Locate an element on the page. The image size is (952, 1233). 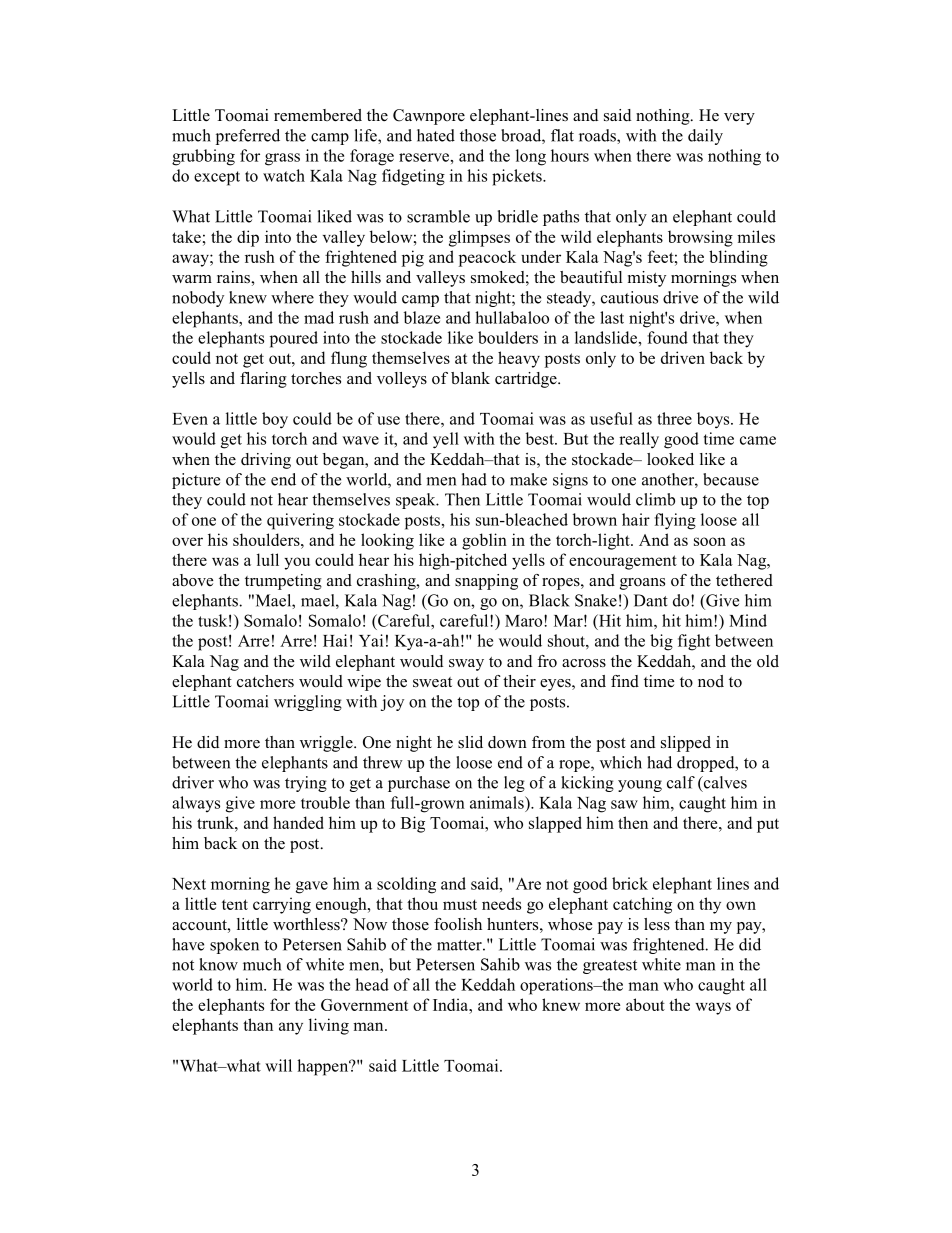
groans is located at coordinates (642, 584).
